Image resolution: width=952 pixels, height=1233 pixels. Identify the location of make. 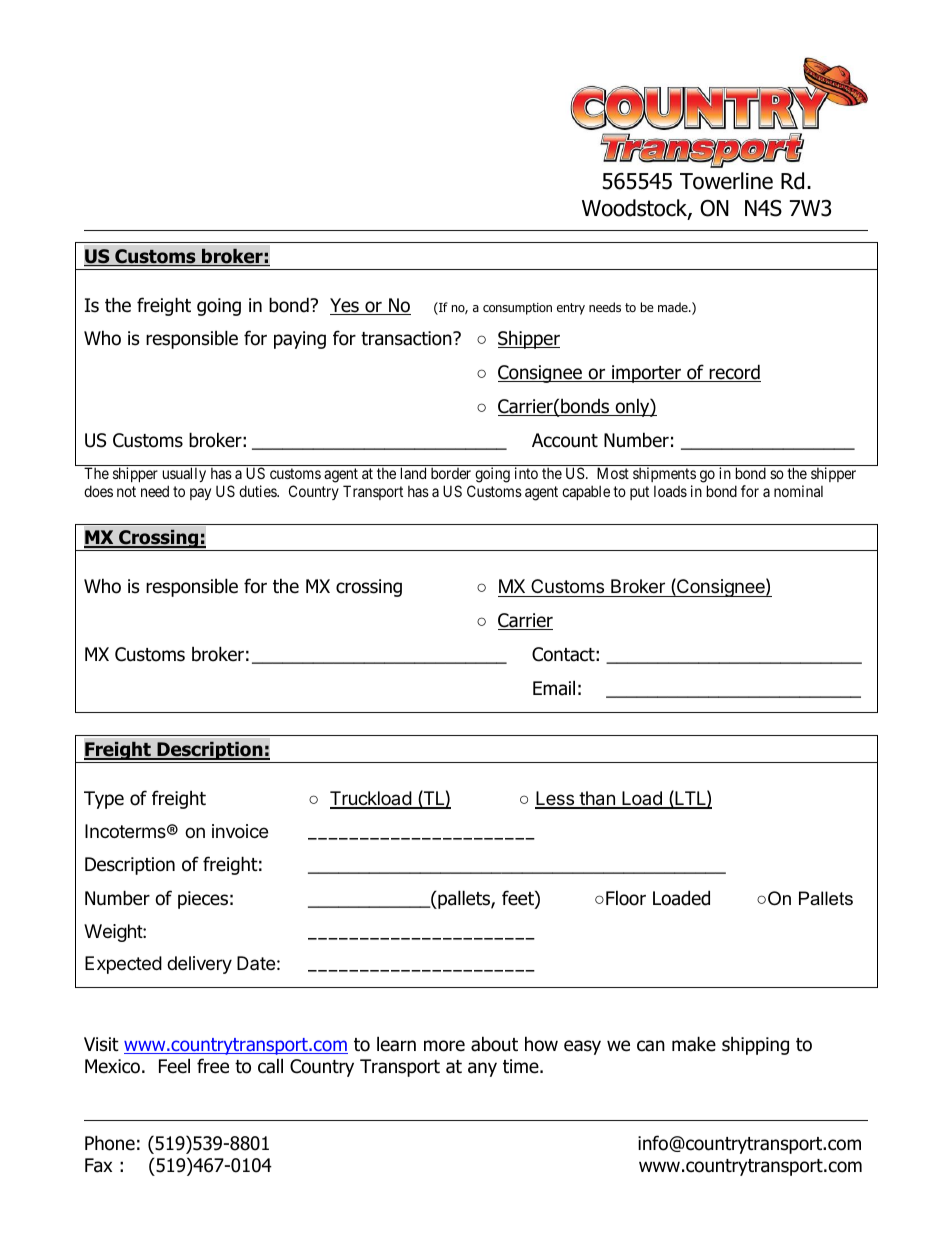
(694, 1044).
